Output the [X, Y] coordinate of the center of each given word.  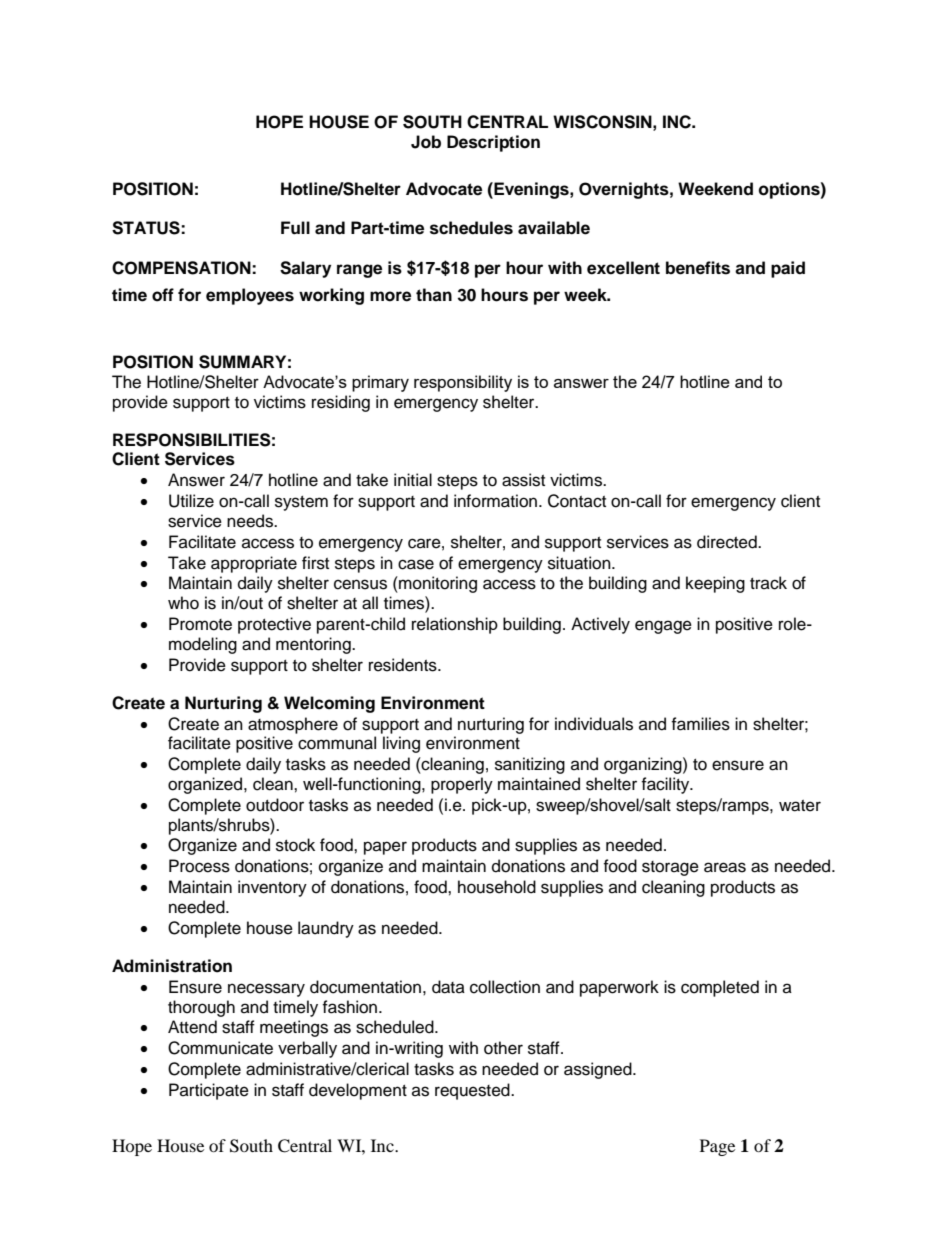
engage [663, 627]
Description [493, 143]
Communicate [220, 1048]
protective [274, 625]
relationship [455, 625]
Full [295, 228]
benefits [698, 268]
